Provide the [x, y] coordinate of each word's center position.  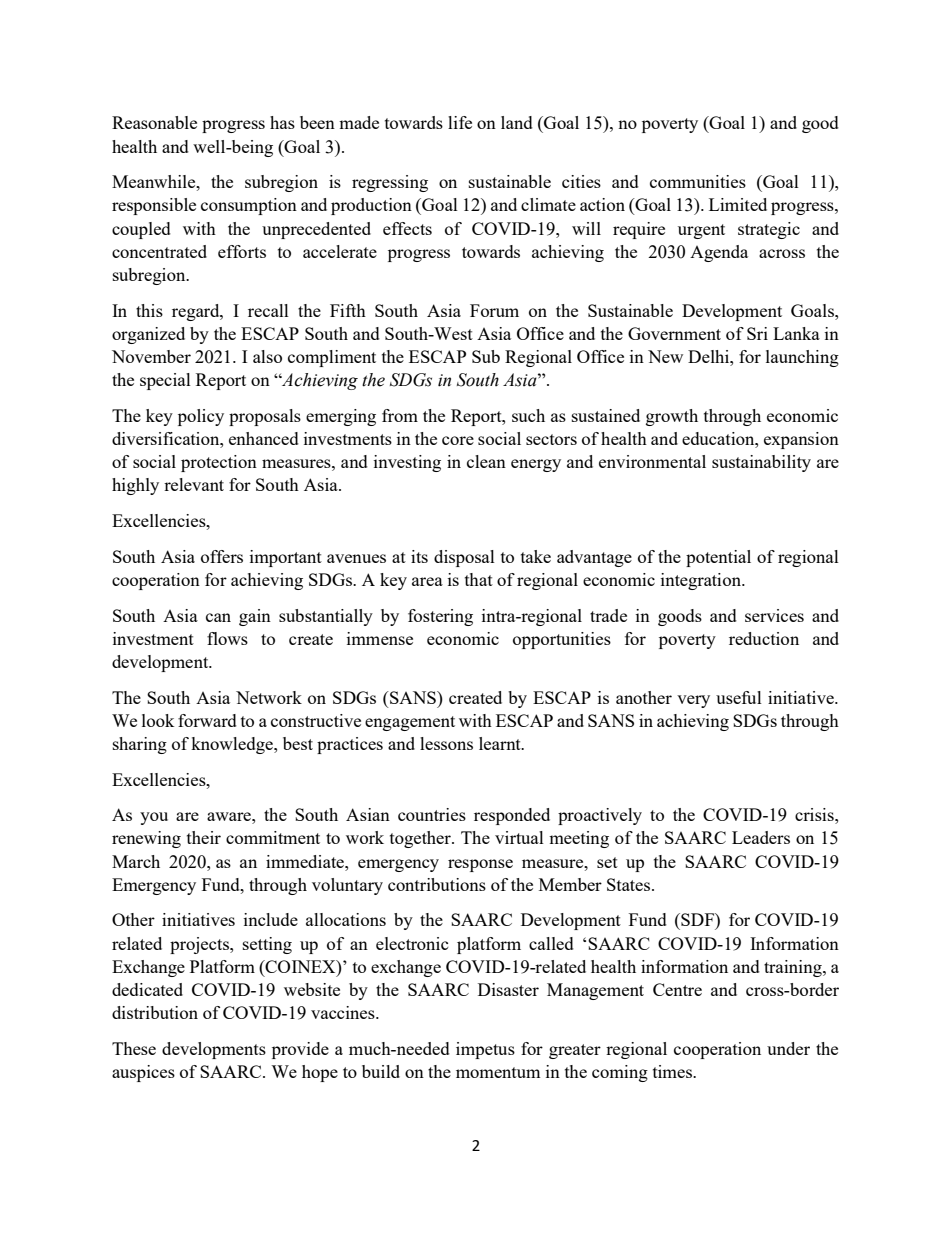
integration [702, 581]
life [460, 122]
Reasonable [154, 122]
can [218, 617]
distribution [155, 1012]
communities [698, 181]
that [479, 579]
